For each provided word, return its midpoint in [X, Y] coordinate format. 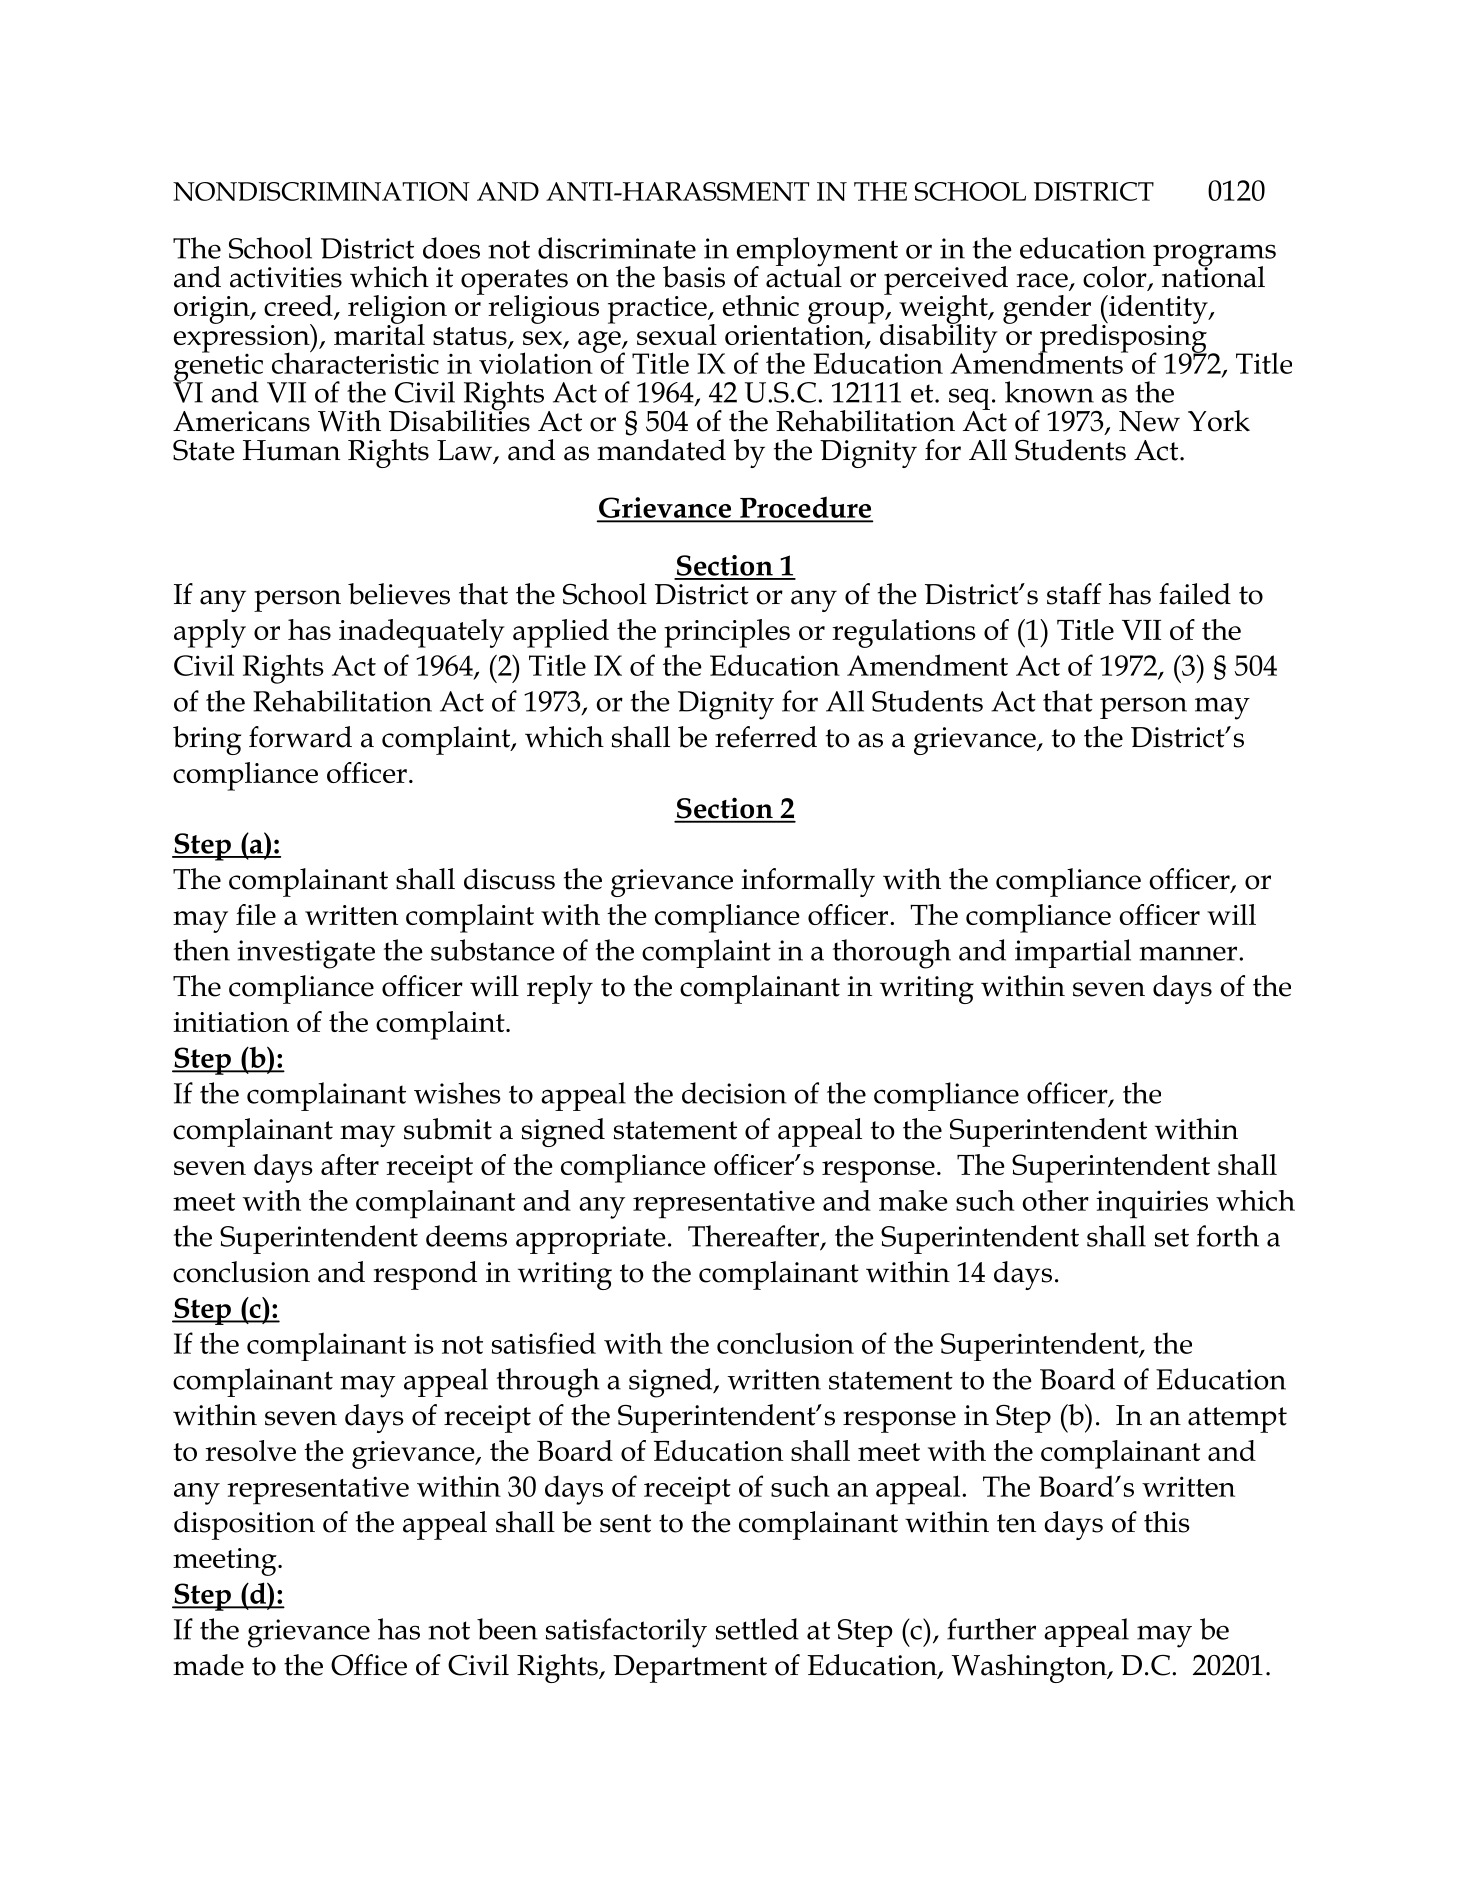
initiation [231, 1022]
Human [291, 450]
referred [766, 737]
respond [425, 1275]
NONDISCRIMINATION [321, 191]
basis [694, 277]
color [1116, 278]
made [208, 1665]
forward [300, 737]
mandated [661, 450]
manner [1188, 953]
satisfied [544, 1343]
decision [734, 1093]
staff [1074, 594]
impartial [1073, 953]
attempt [1237, 1420]
